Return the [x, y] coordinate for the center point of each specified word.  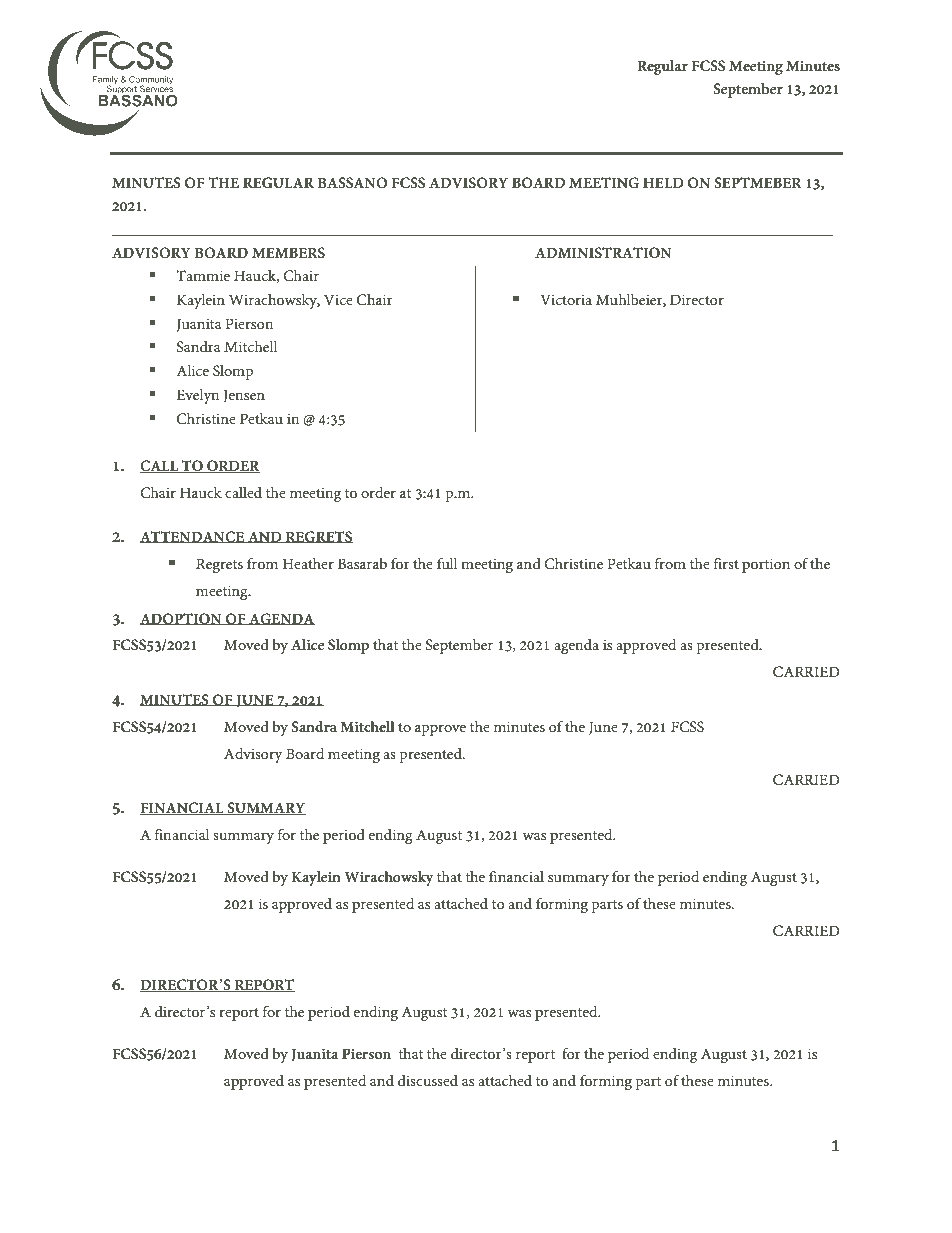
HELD [663, 182]
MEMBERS [288, 253]
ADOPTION [182, 619]
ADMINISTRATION [603, 253]
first [726, 563]
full [447, 563]
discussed [428, 1080]
